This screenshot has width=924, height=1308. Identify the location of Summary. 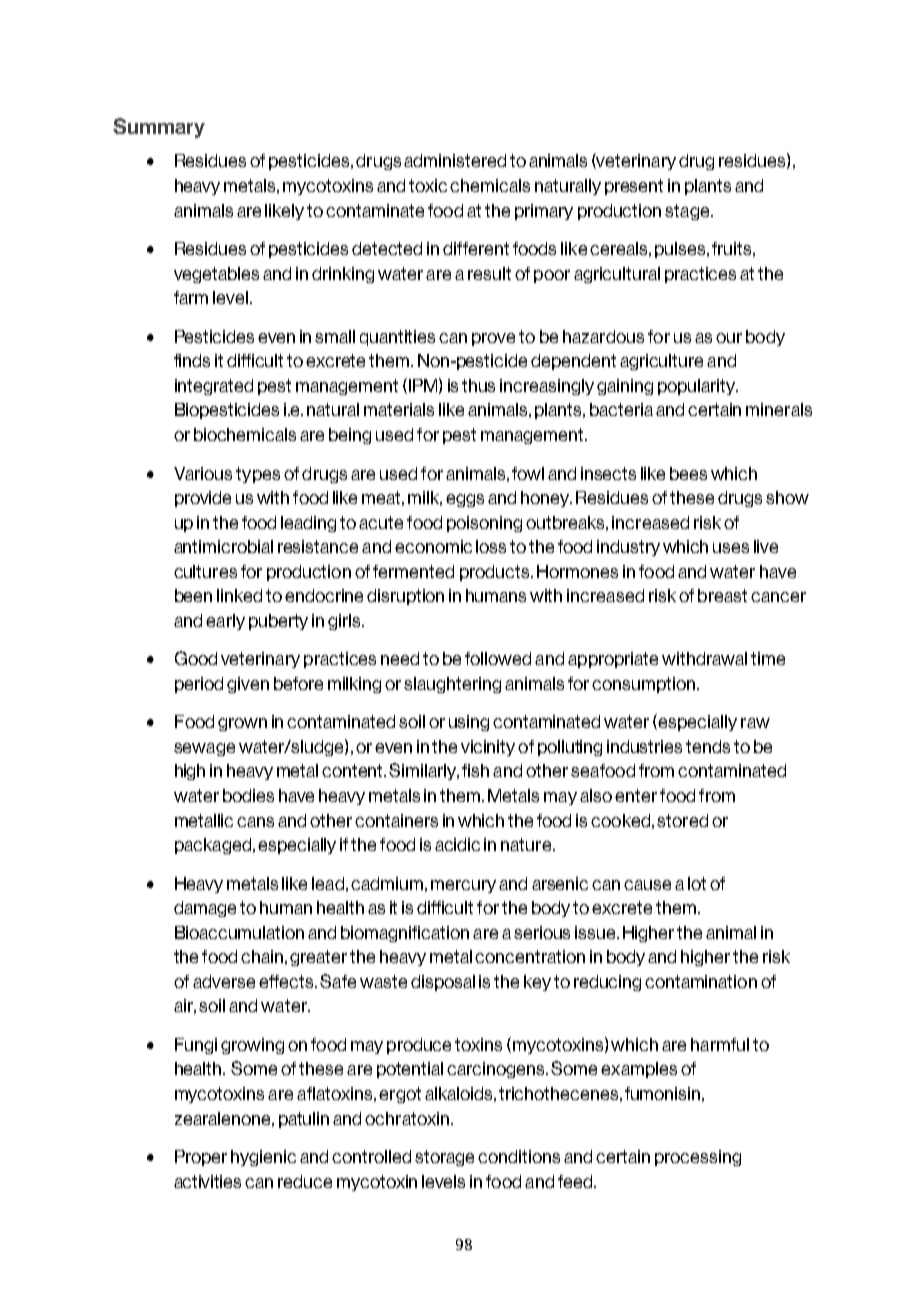
(159, 128).
